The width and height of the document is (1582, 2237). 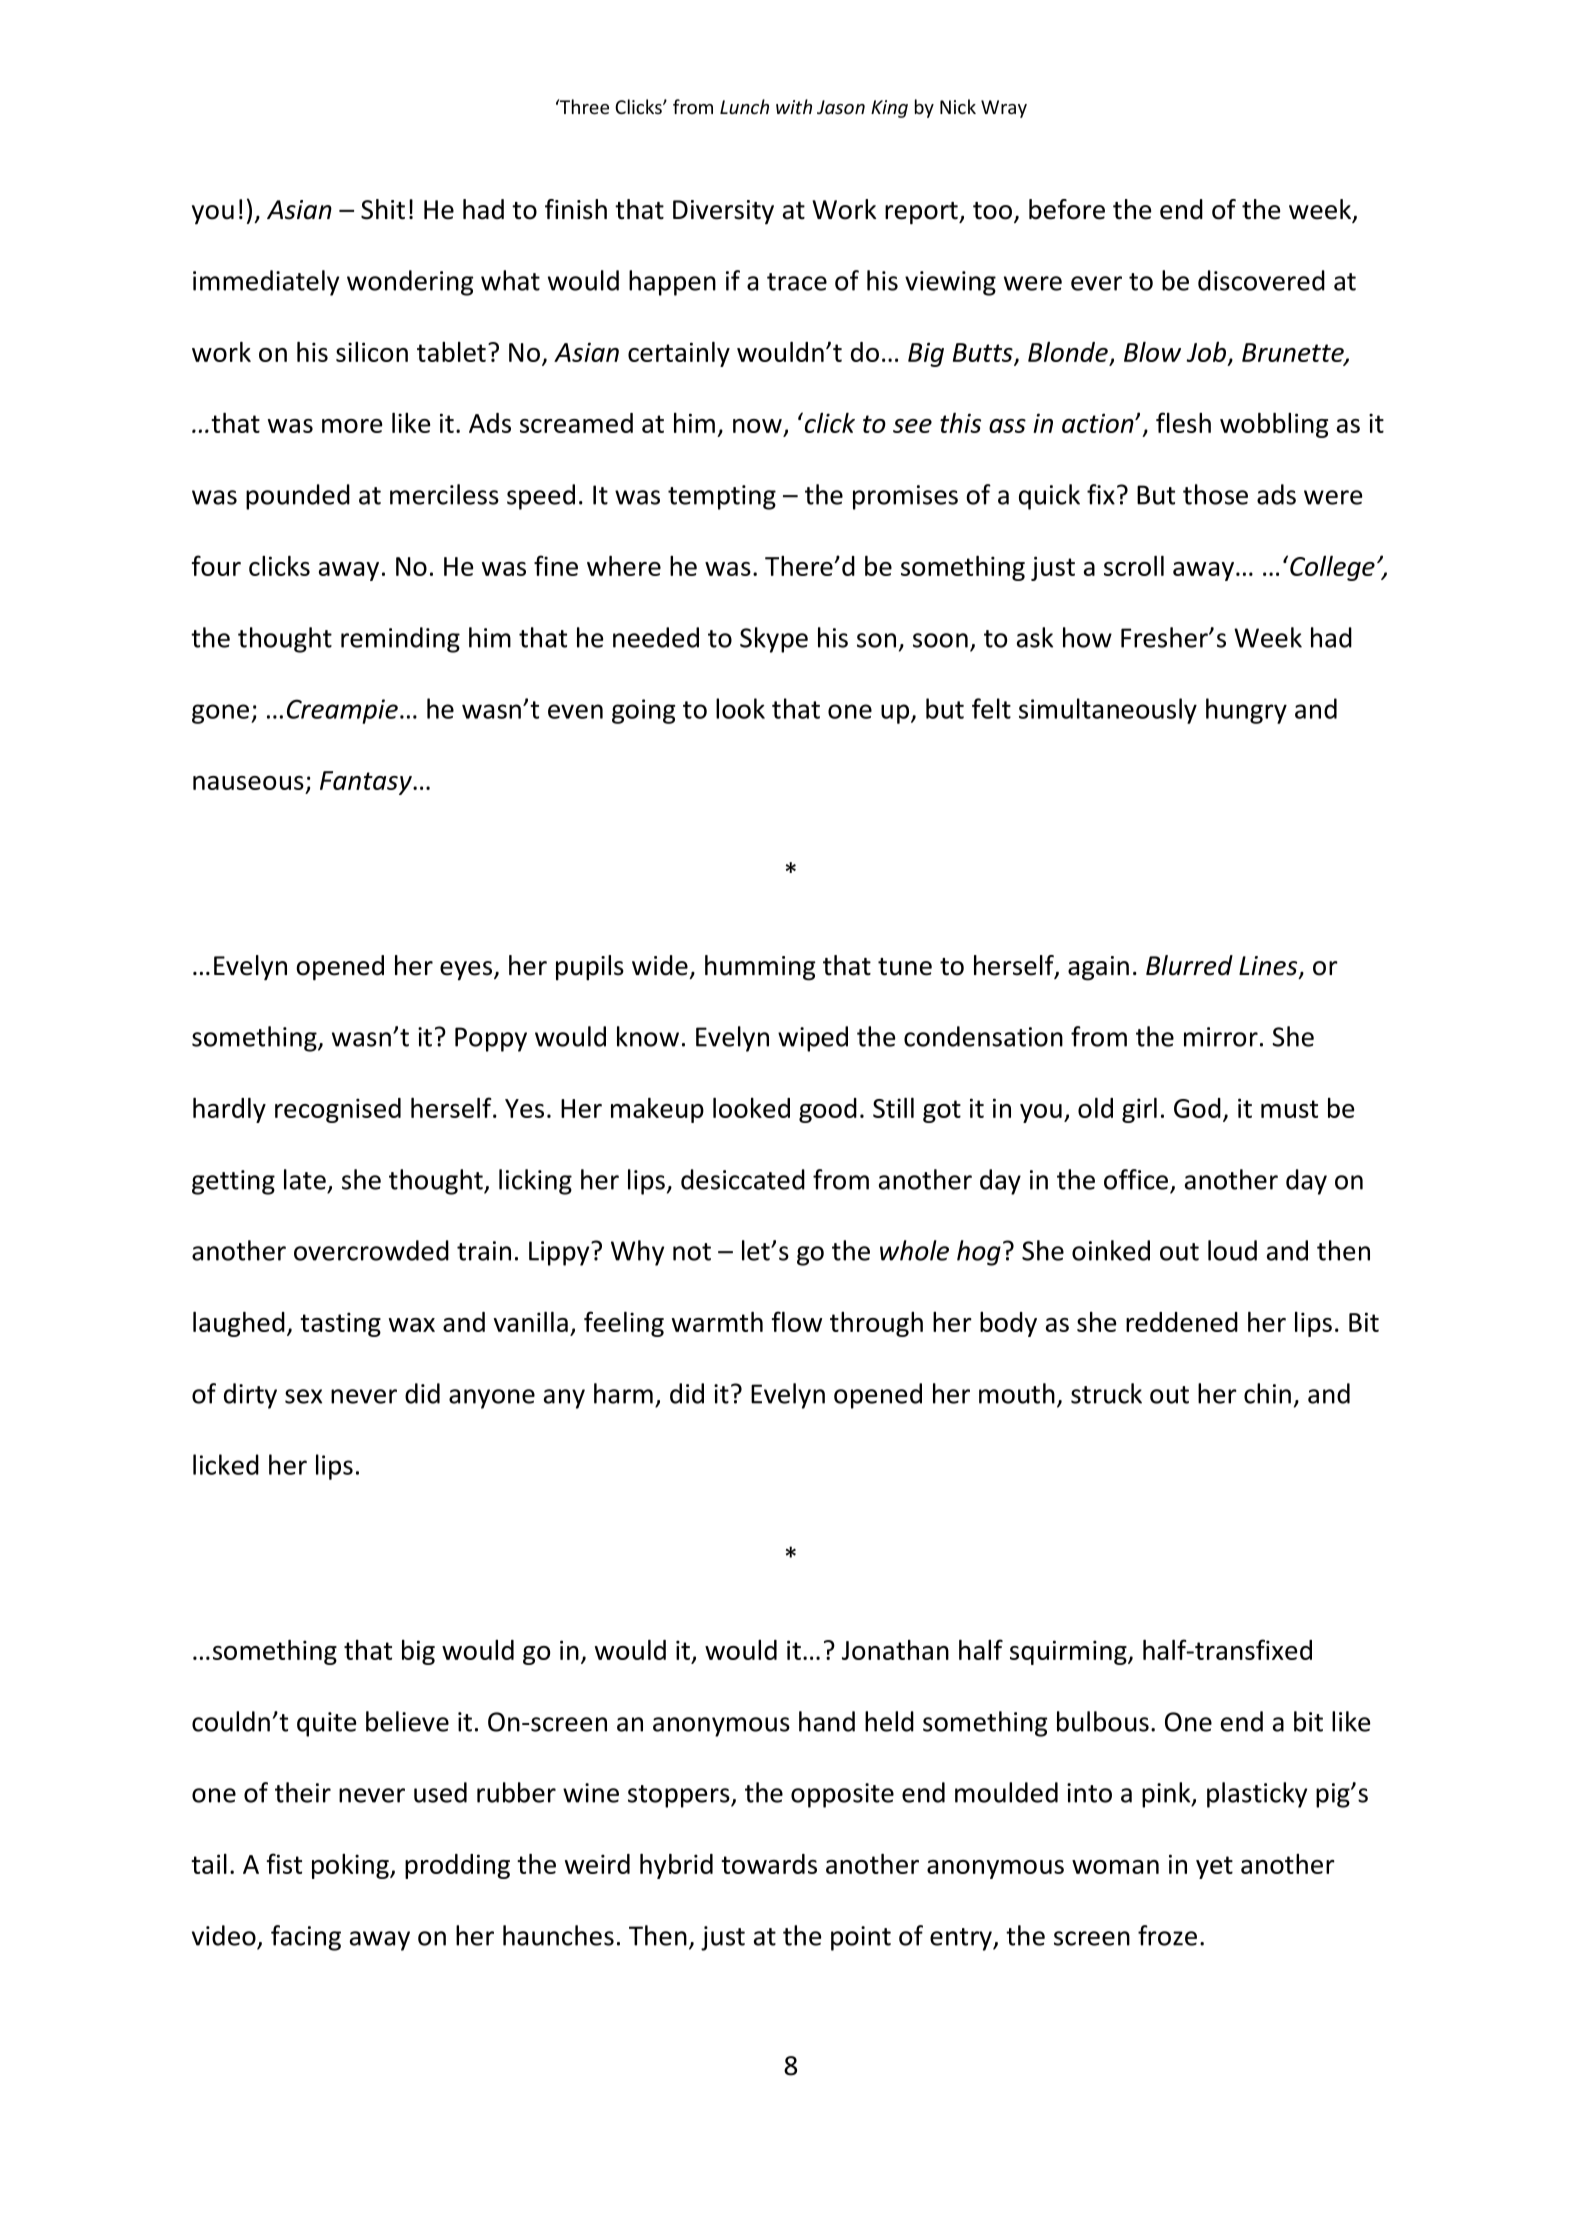 I want to click on before, so click(x=1067, y=209).
